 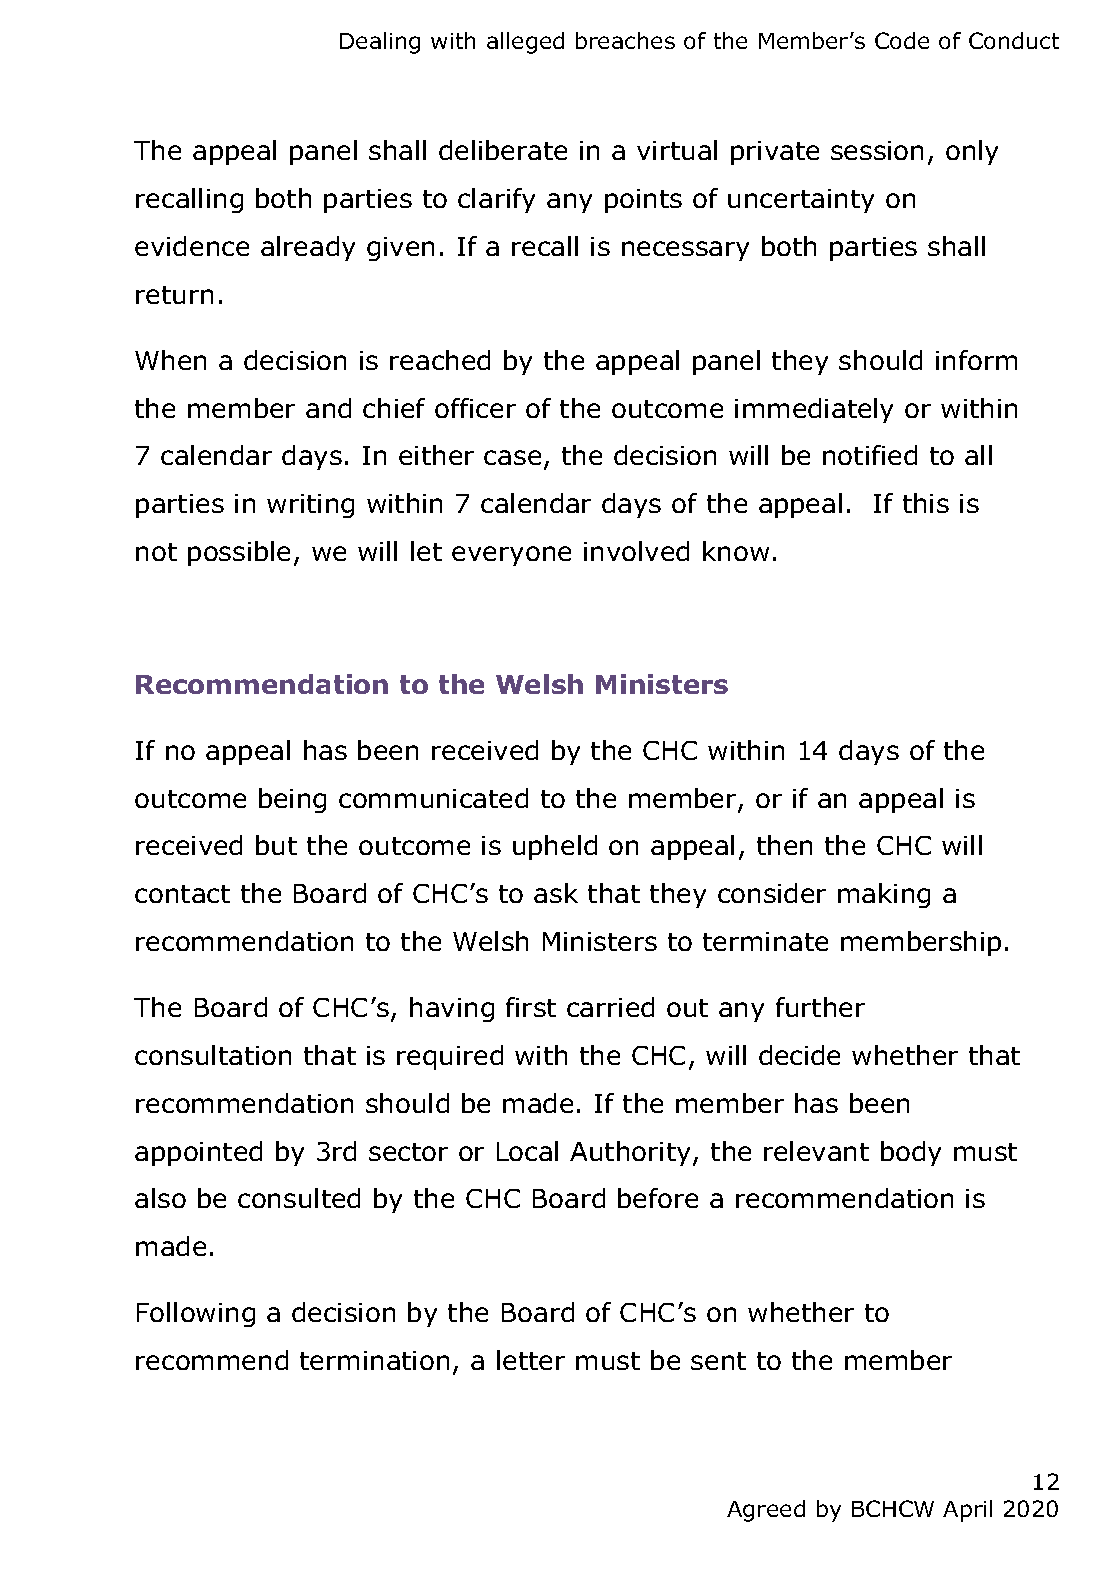 What do you see at coordinates (512, 457) in the screenshot?
I see `case` at bounding box center [512, 457].
